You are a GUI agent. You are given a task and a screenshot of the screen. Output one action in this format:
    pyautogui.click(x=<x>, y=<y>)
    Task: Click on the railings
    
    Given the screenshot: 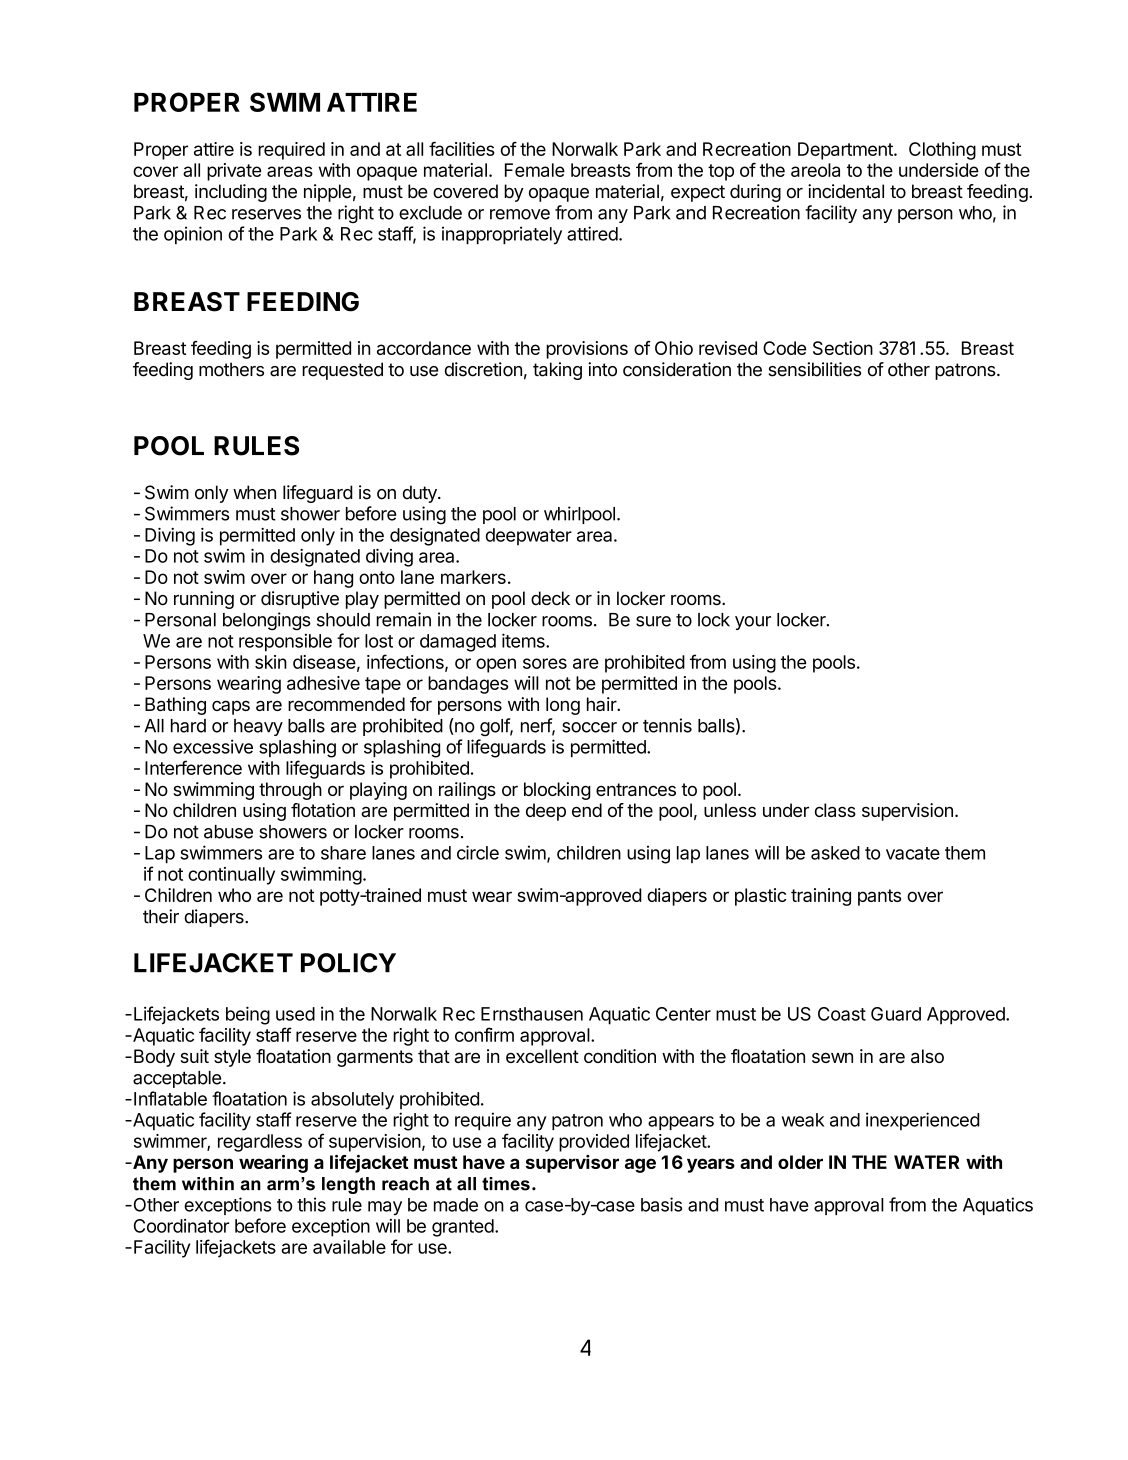 What is the action you would take?
    pyautogui.click(x=467, y=791)
